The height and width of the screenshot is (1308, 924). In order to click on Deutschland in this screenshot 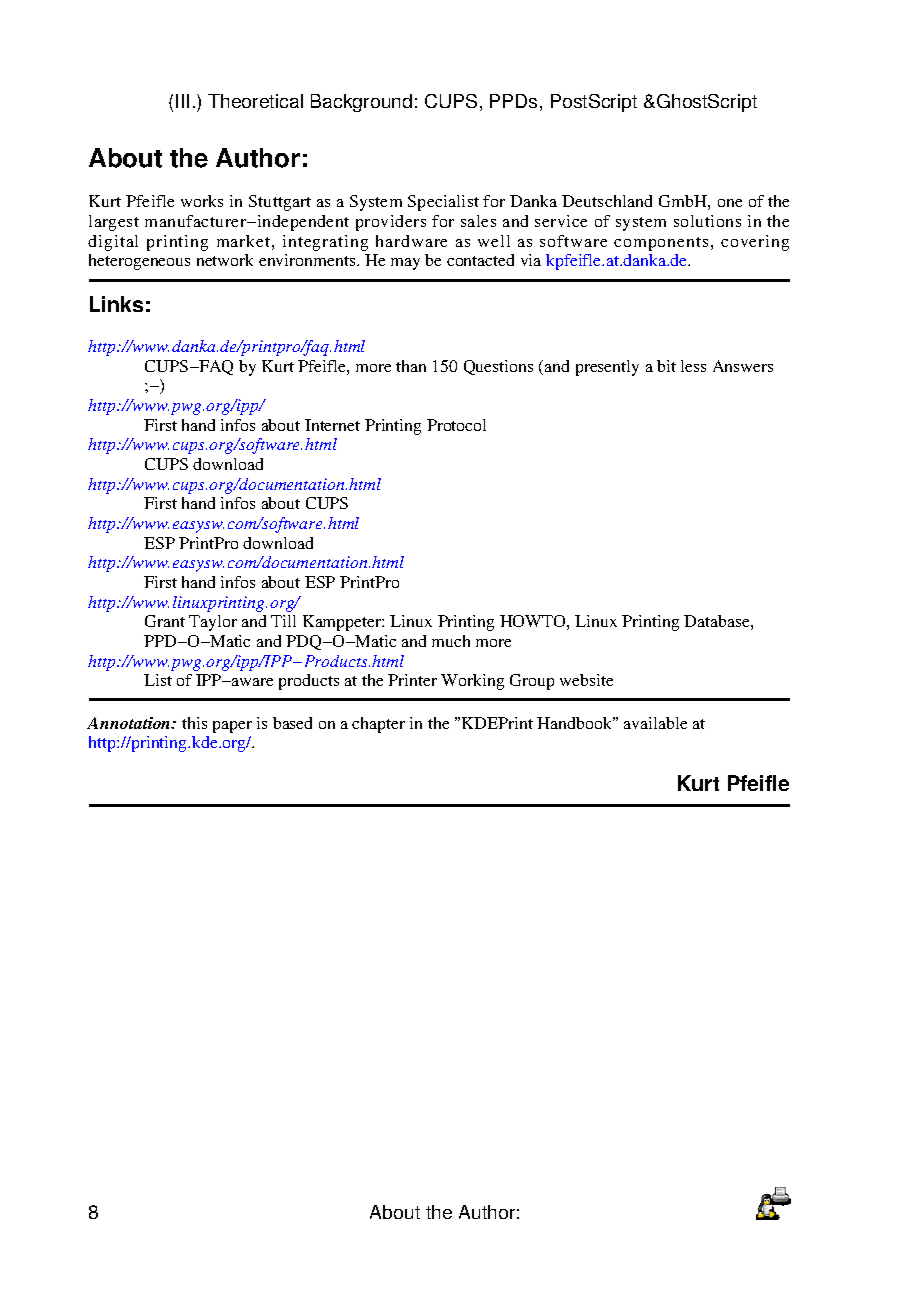, I will do `click(607, 201)`.
